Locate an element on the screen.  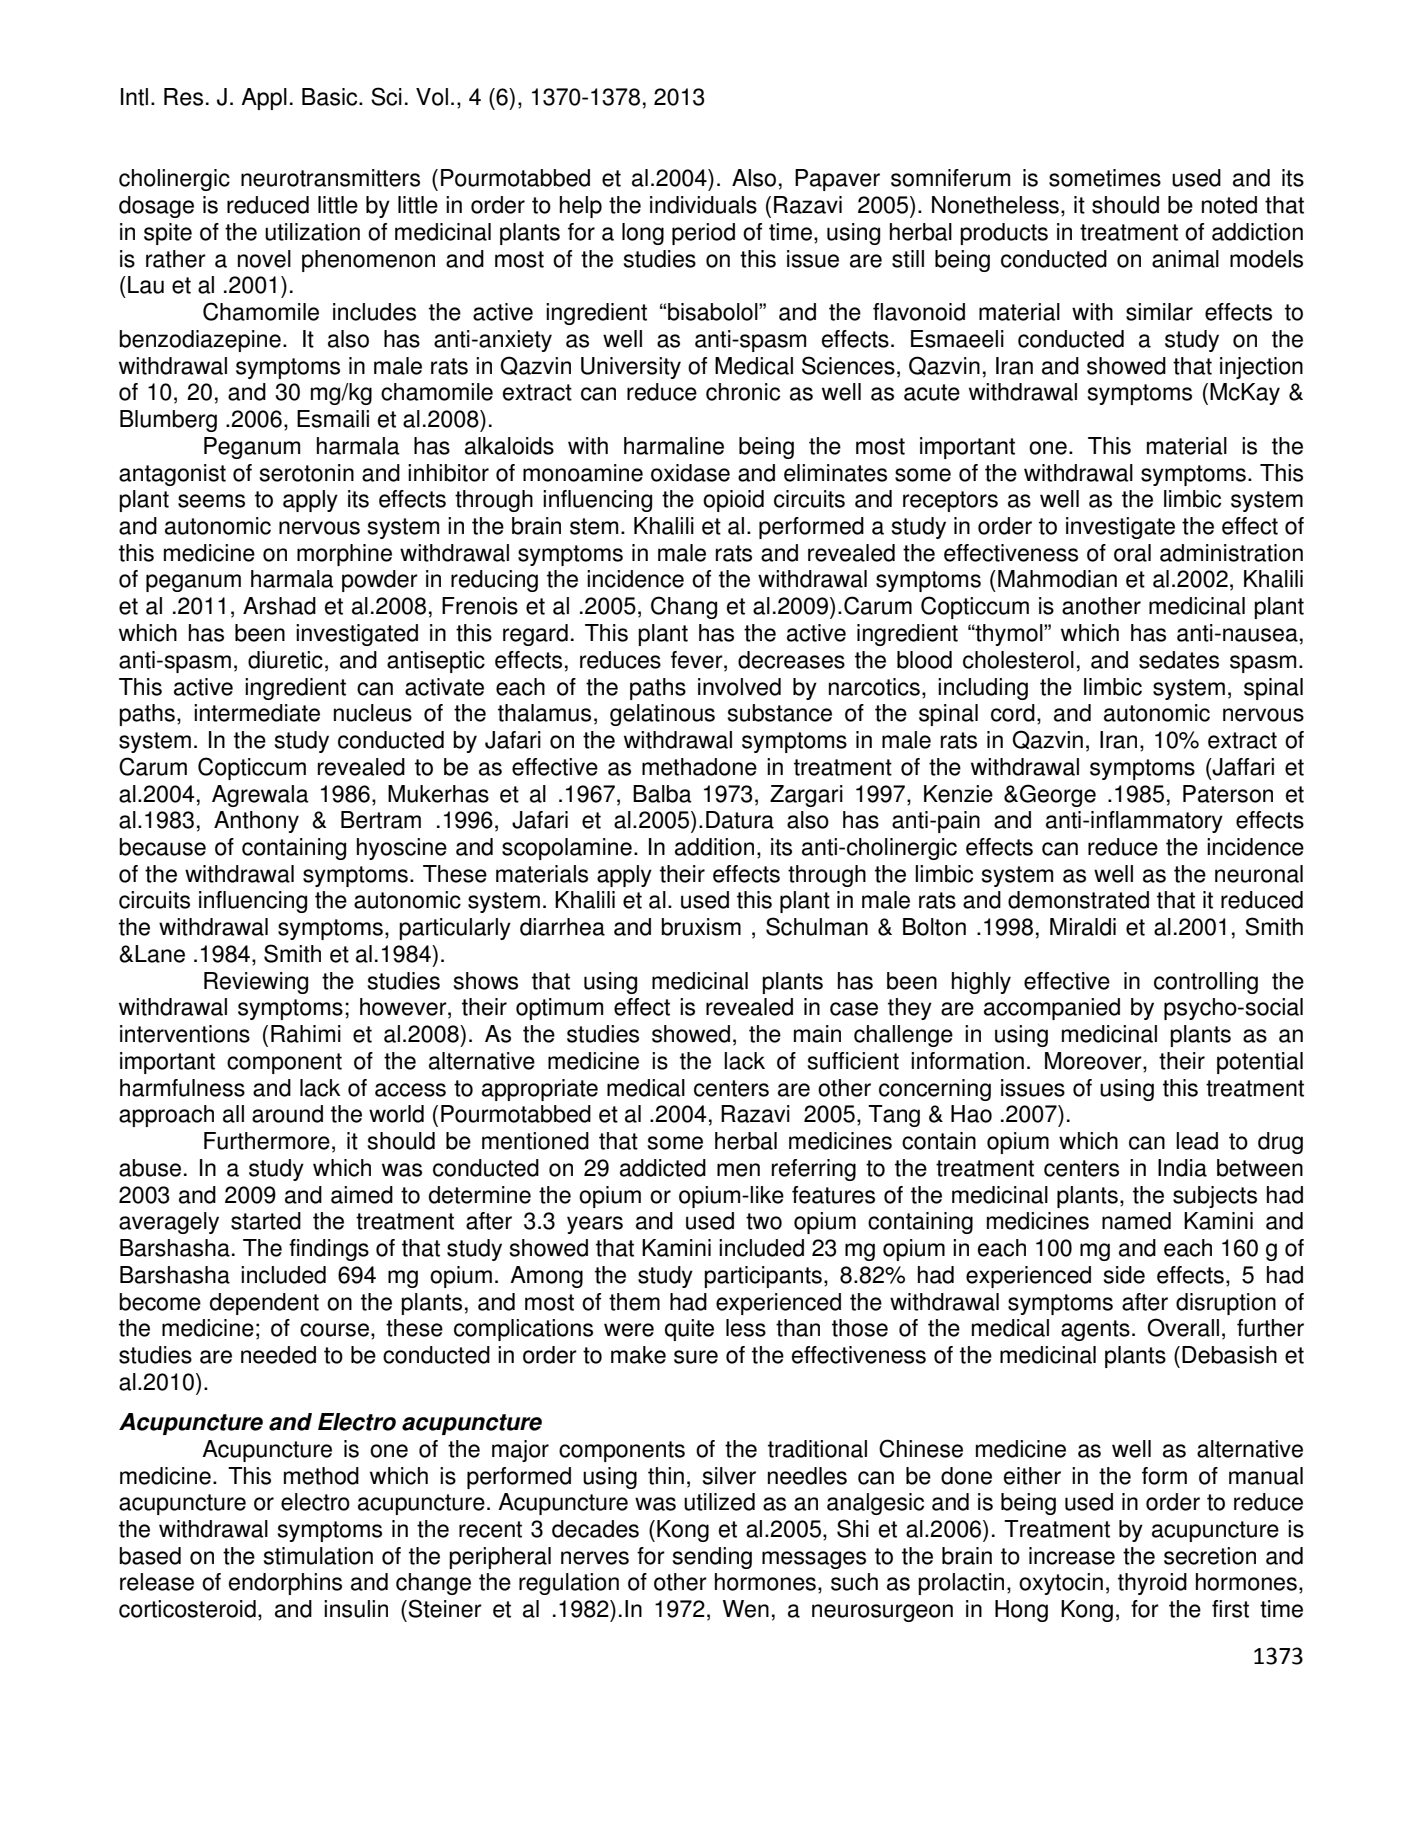
side is located at coordinates (1124, 1275).
